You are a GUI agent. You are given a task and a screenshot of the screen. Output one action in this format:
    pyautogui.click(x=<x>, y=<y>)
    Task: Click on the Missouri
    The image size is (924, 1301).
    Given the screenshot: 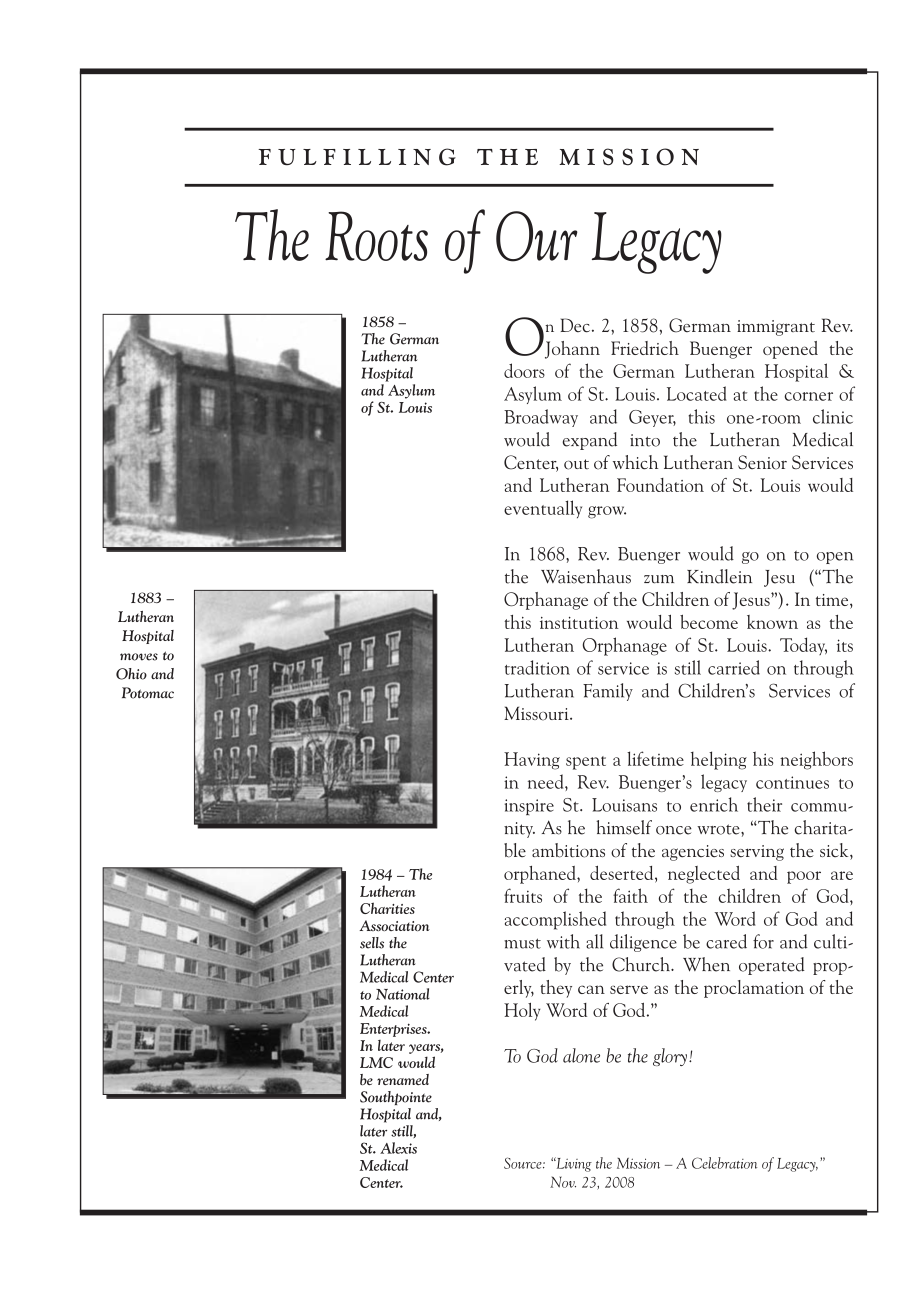 What is the action you would take?
    pyautogui.click(x=537, y=713)
